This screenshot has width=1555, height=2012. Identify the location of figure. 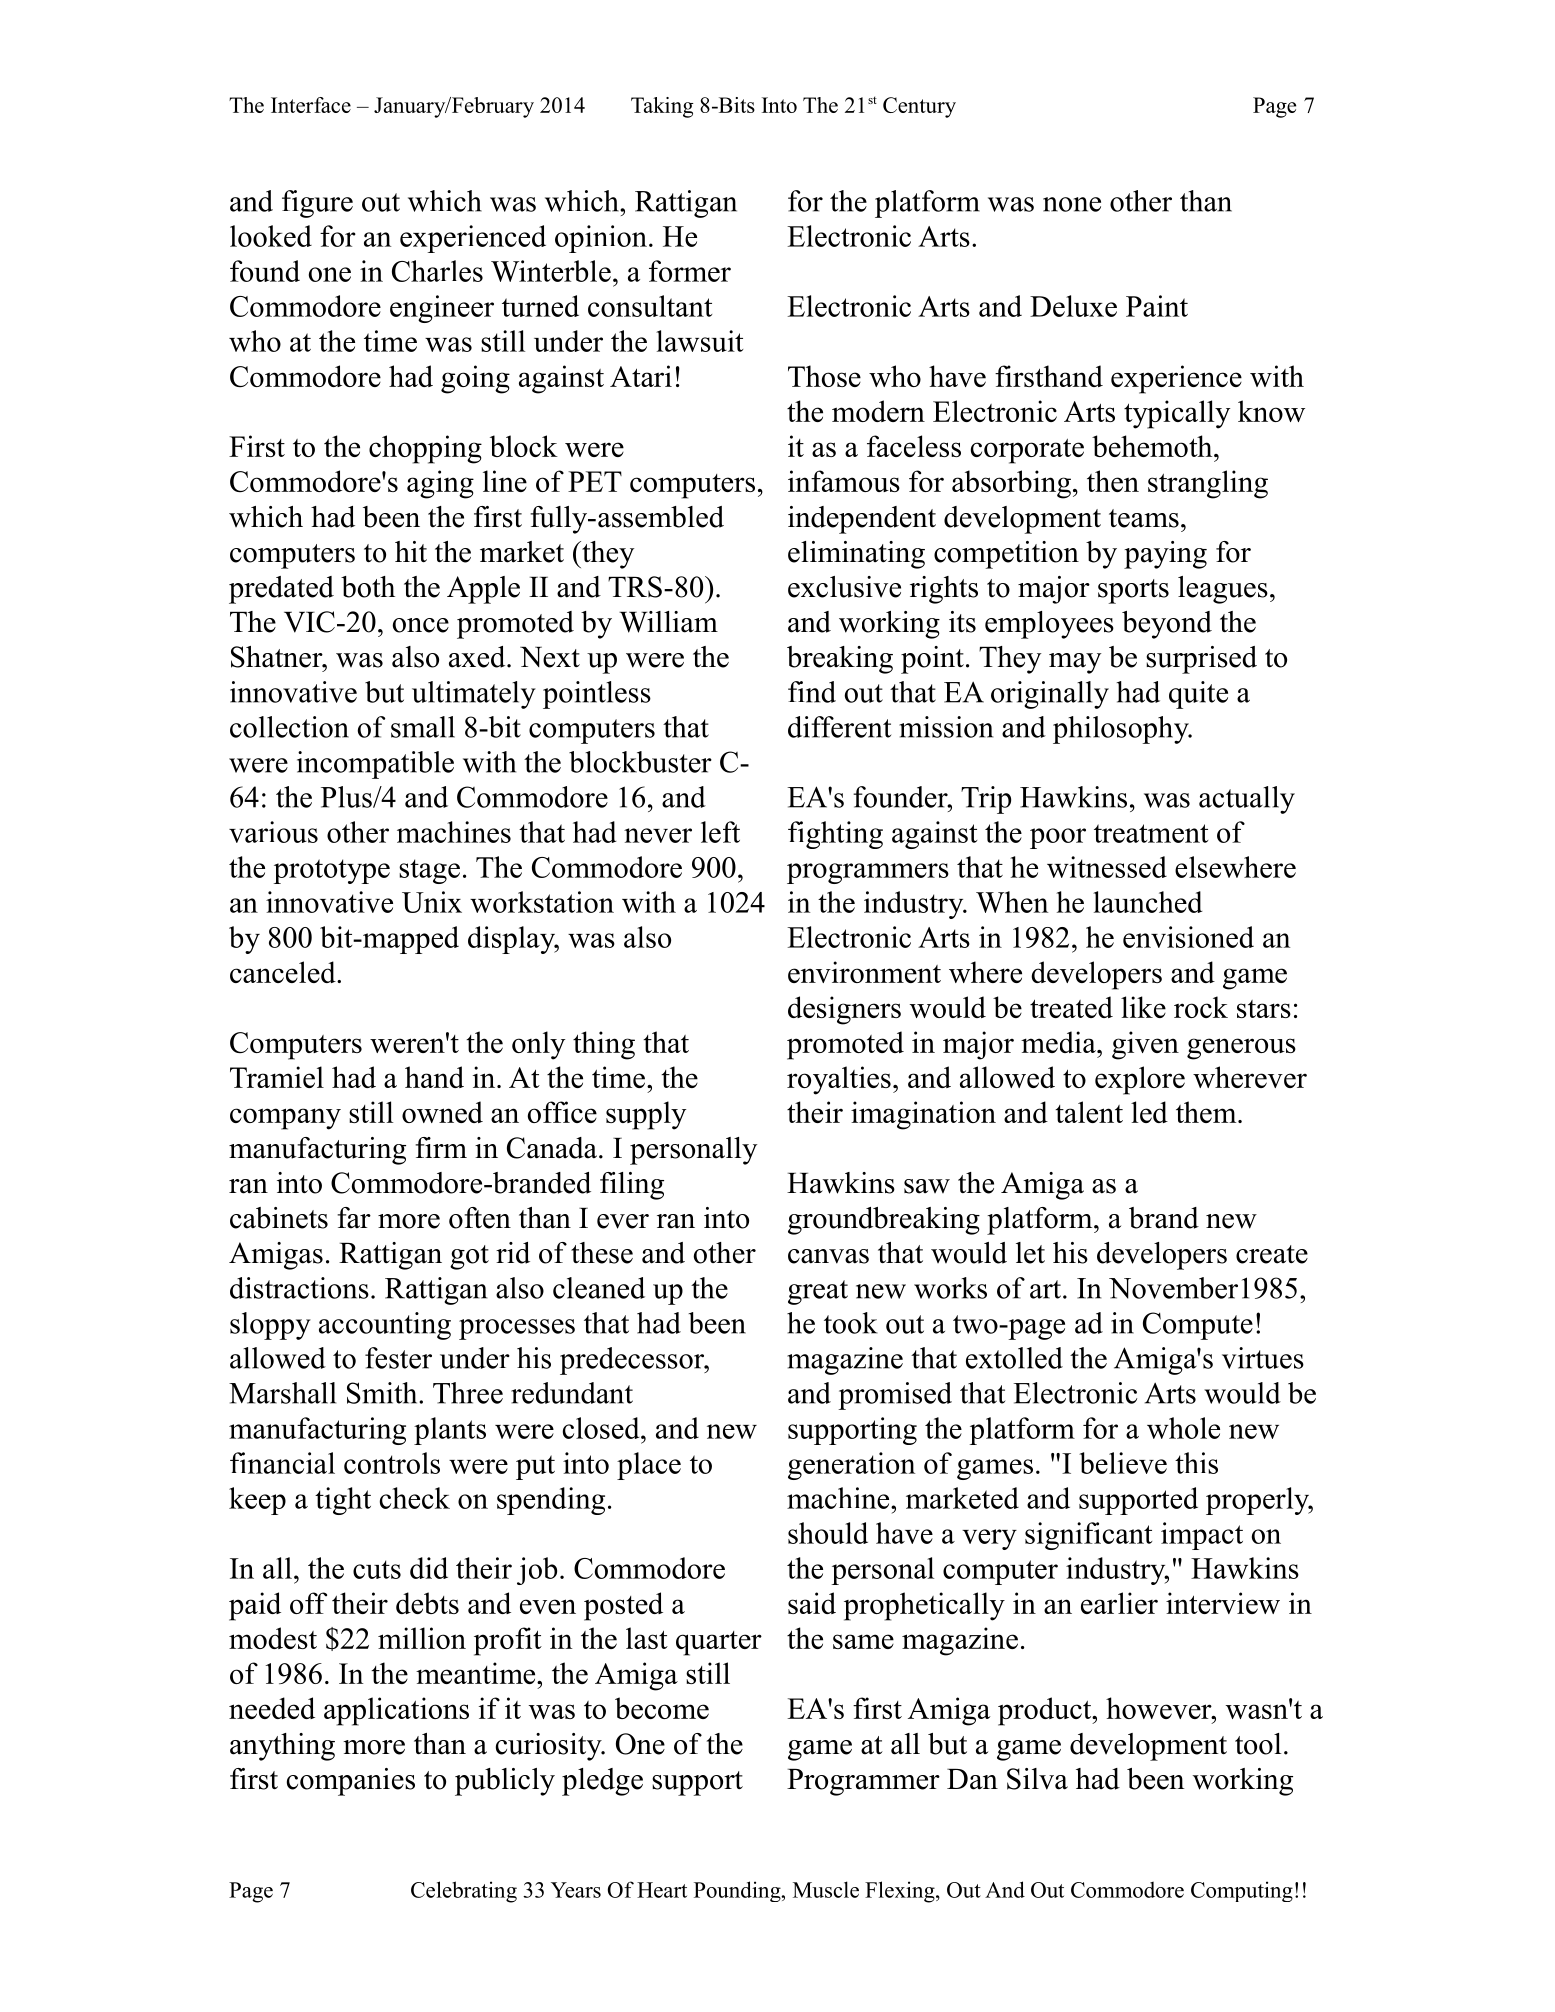
(317, 204).
